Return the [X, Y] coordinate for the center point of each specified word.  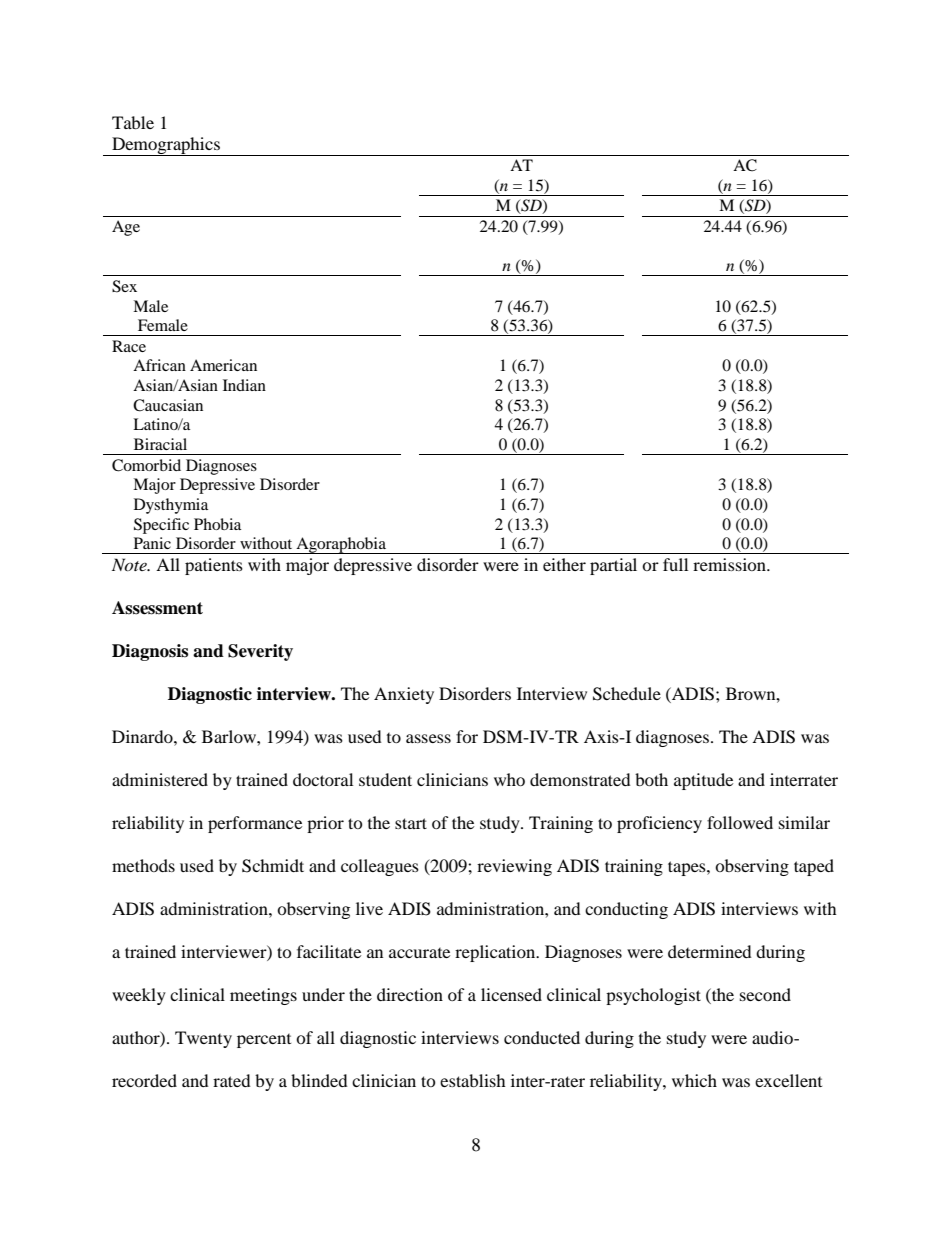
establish [473, 1080]
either [564, 564]
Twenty [203, 1039]
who [509, 779]
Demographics [166, 146]
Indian [244, 385]
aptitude [703, 781]
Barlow [230, 736]
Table [133, 122]
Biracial [160, 444]
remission [730, 564]
